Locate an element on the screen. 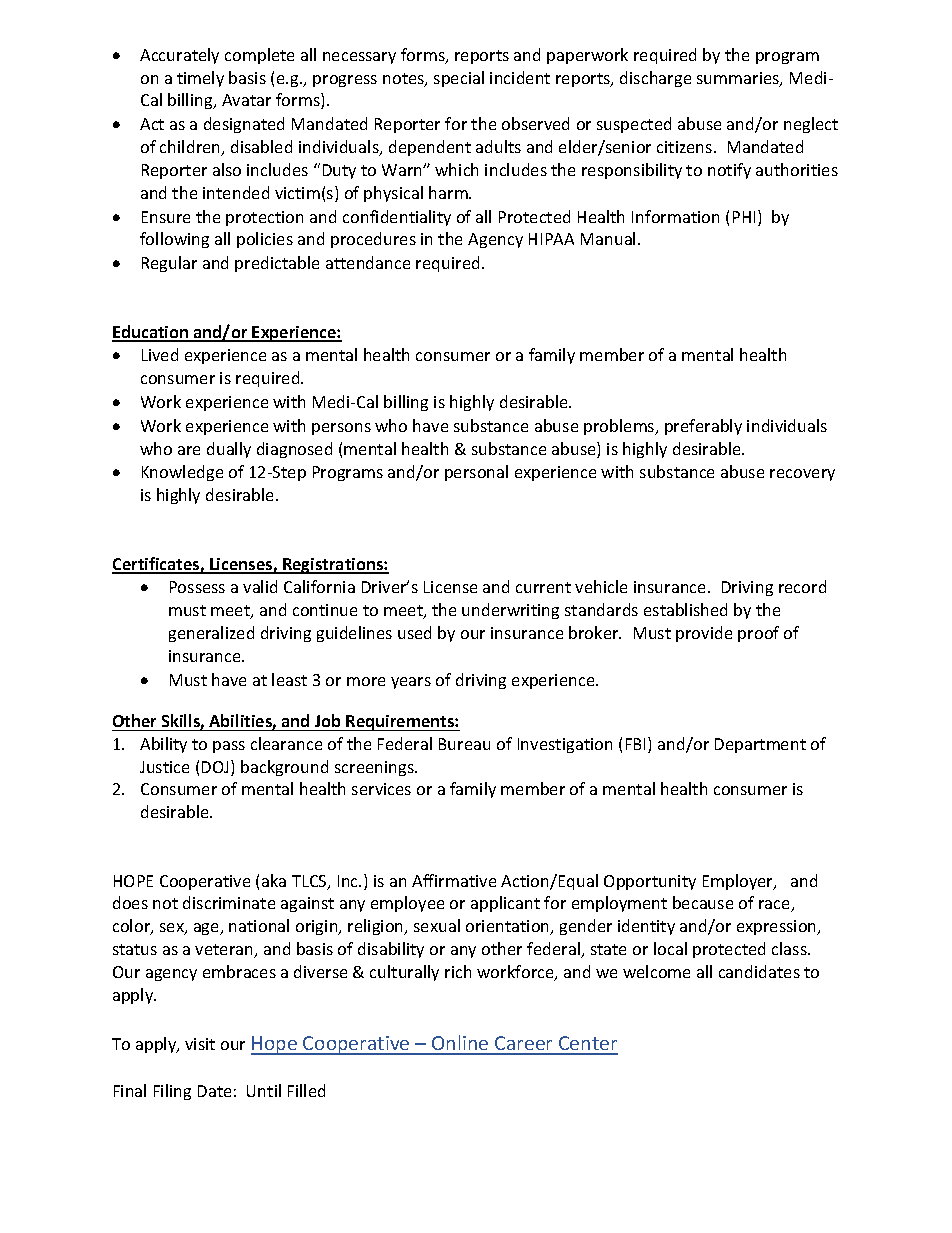 This screenshot has height=1233, width=952. special is located at coordinates (459, 79).
